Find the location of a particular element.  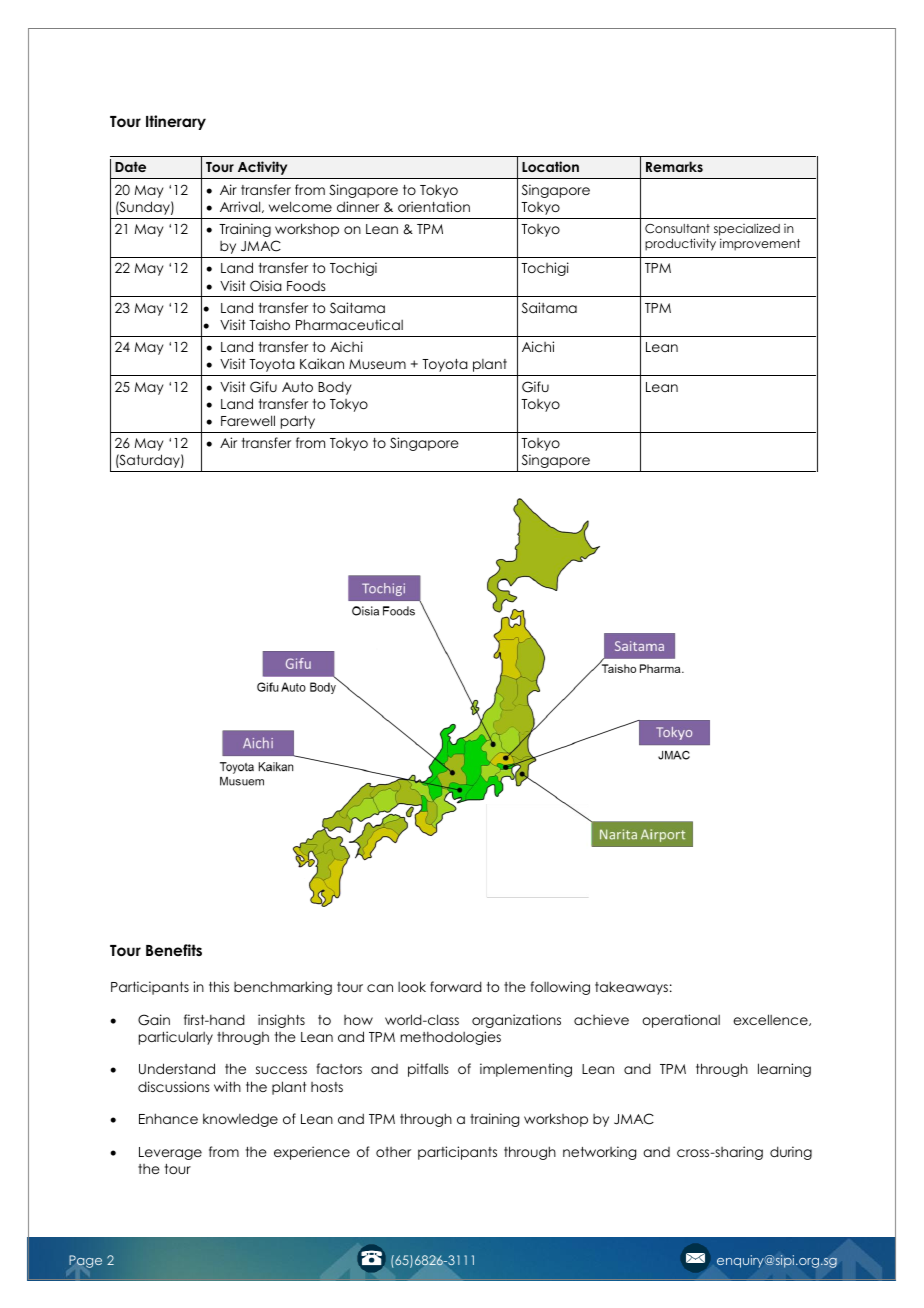

Leverage is located at coordinates (170, 1153).
